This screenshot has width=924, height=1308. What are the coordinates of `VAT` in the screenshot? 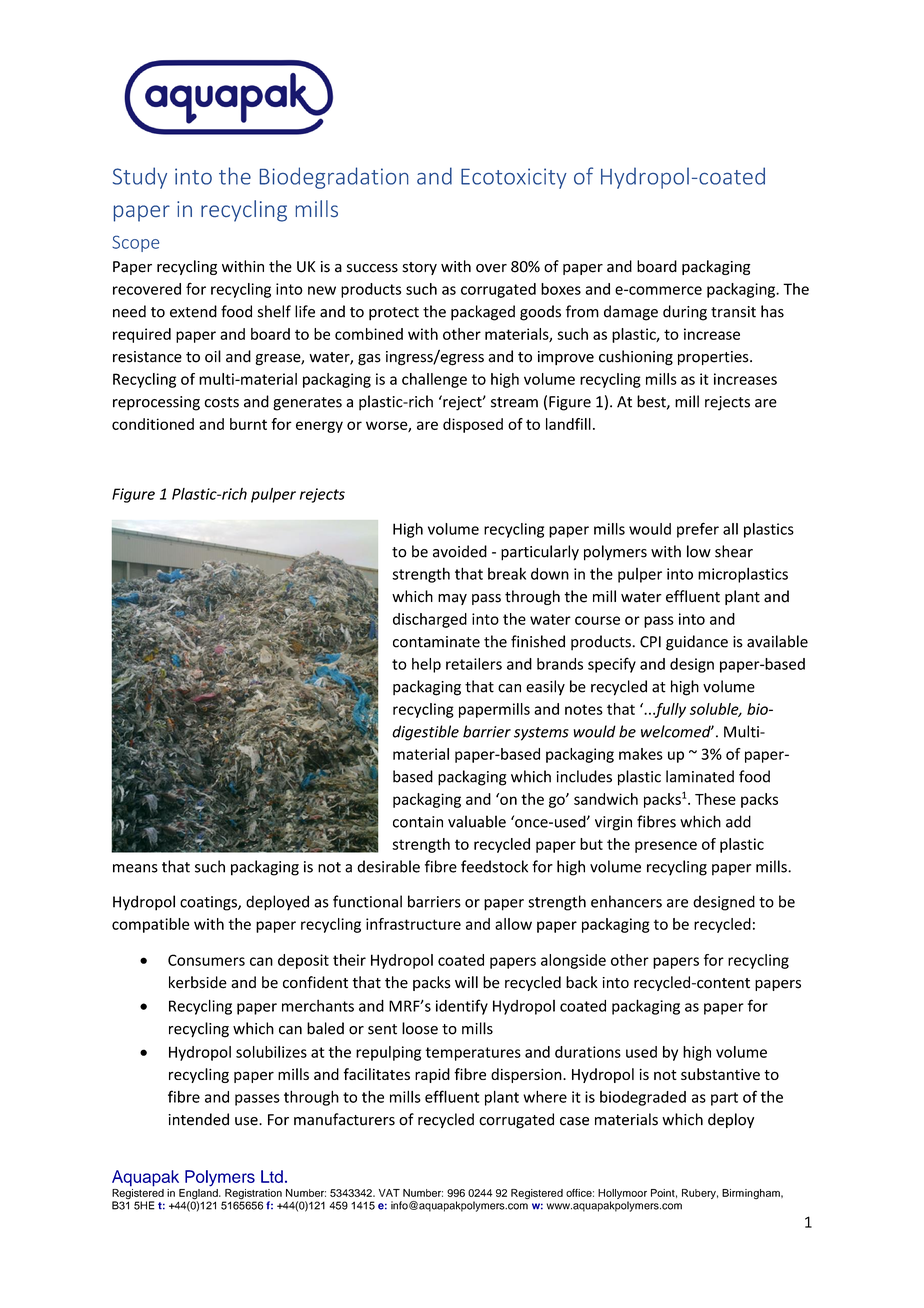 It's located at (389, 1193).
